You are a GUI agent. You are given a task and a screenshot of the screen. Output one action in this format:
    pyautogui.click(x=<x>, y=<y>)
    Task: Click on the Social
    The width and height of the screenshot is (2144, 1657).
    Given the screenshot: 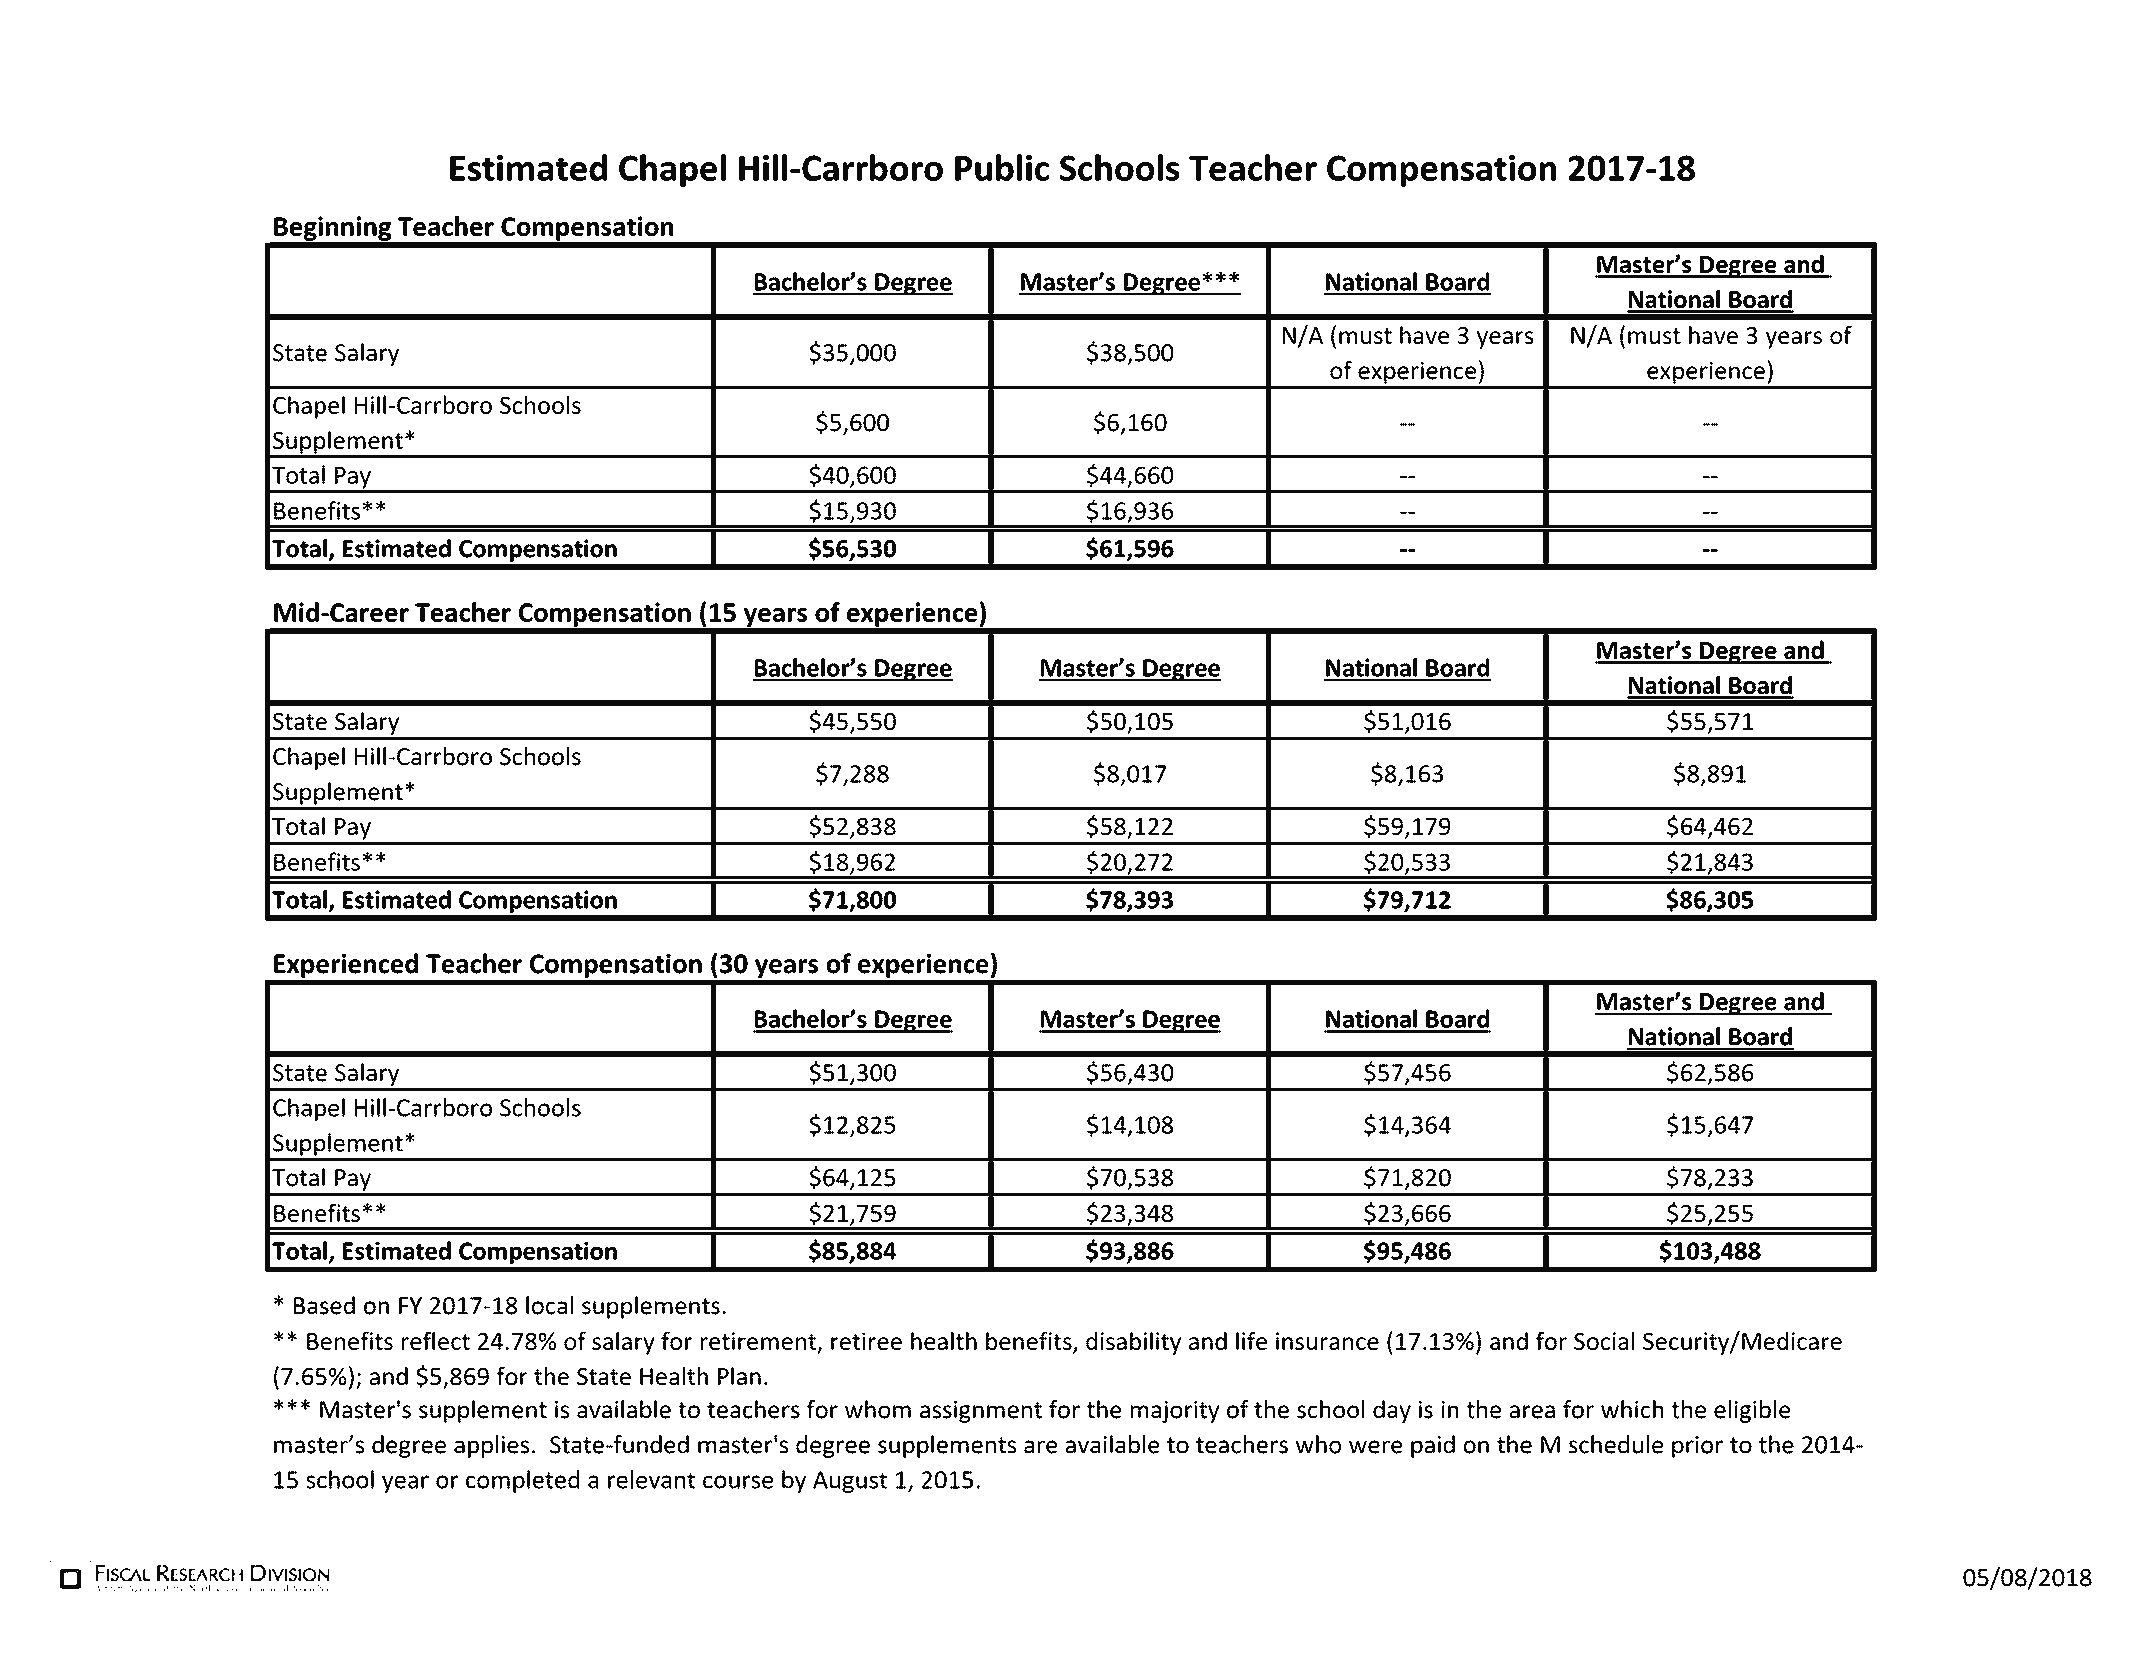 What is the action you would take?
    pyautogui.click(x=1604, y=1340)
